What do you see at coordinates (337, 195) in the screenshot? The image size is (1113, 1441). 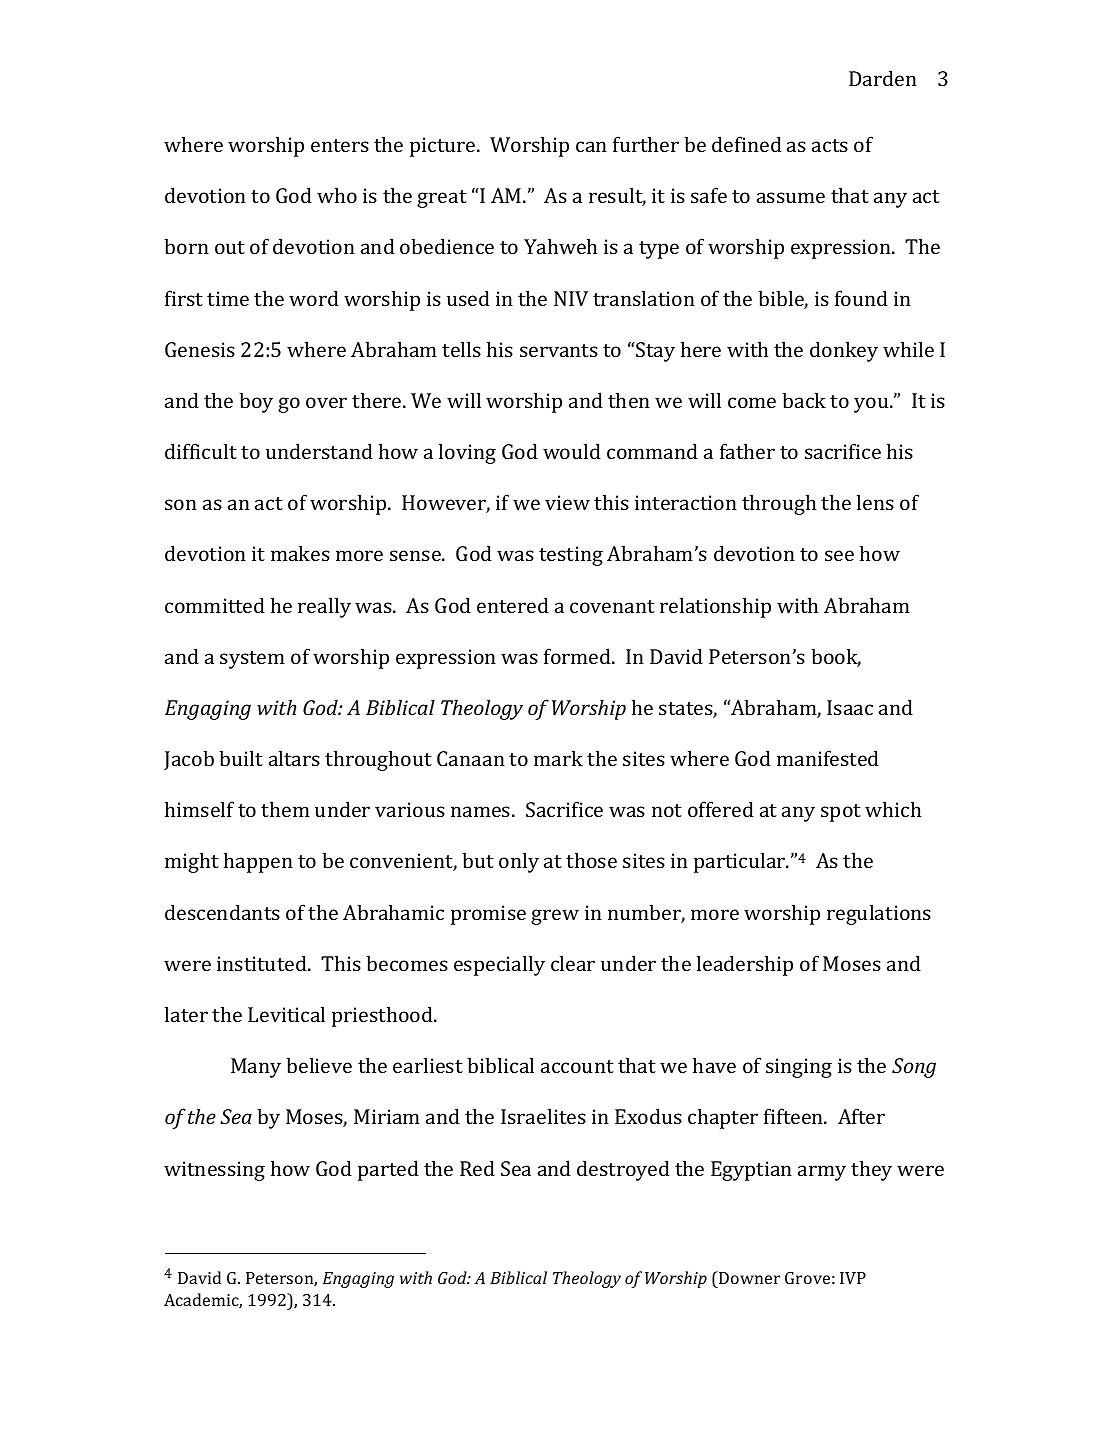 I see `who` at bounding box center [337, 195].
